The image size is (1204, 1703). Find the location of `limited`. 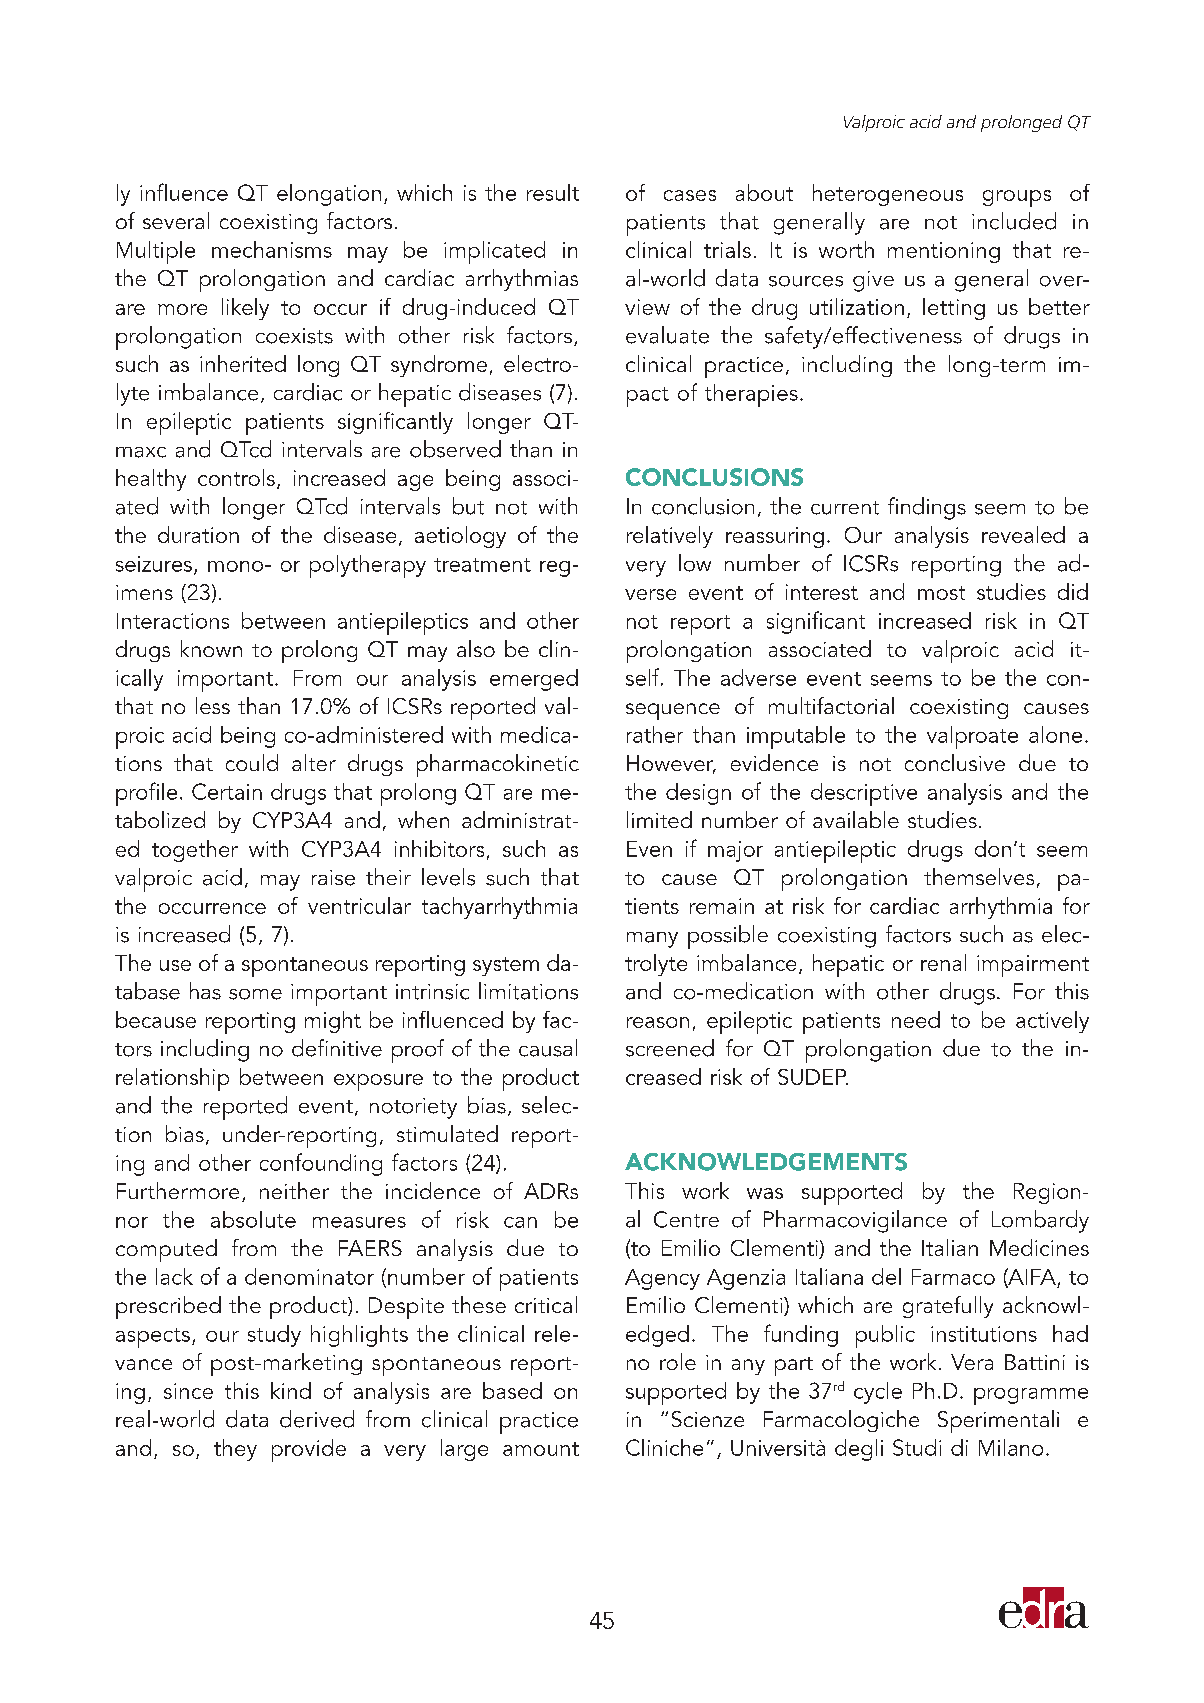

limited is located at coordinates (659, 819).
